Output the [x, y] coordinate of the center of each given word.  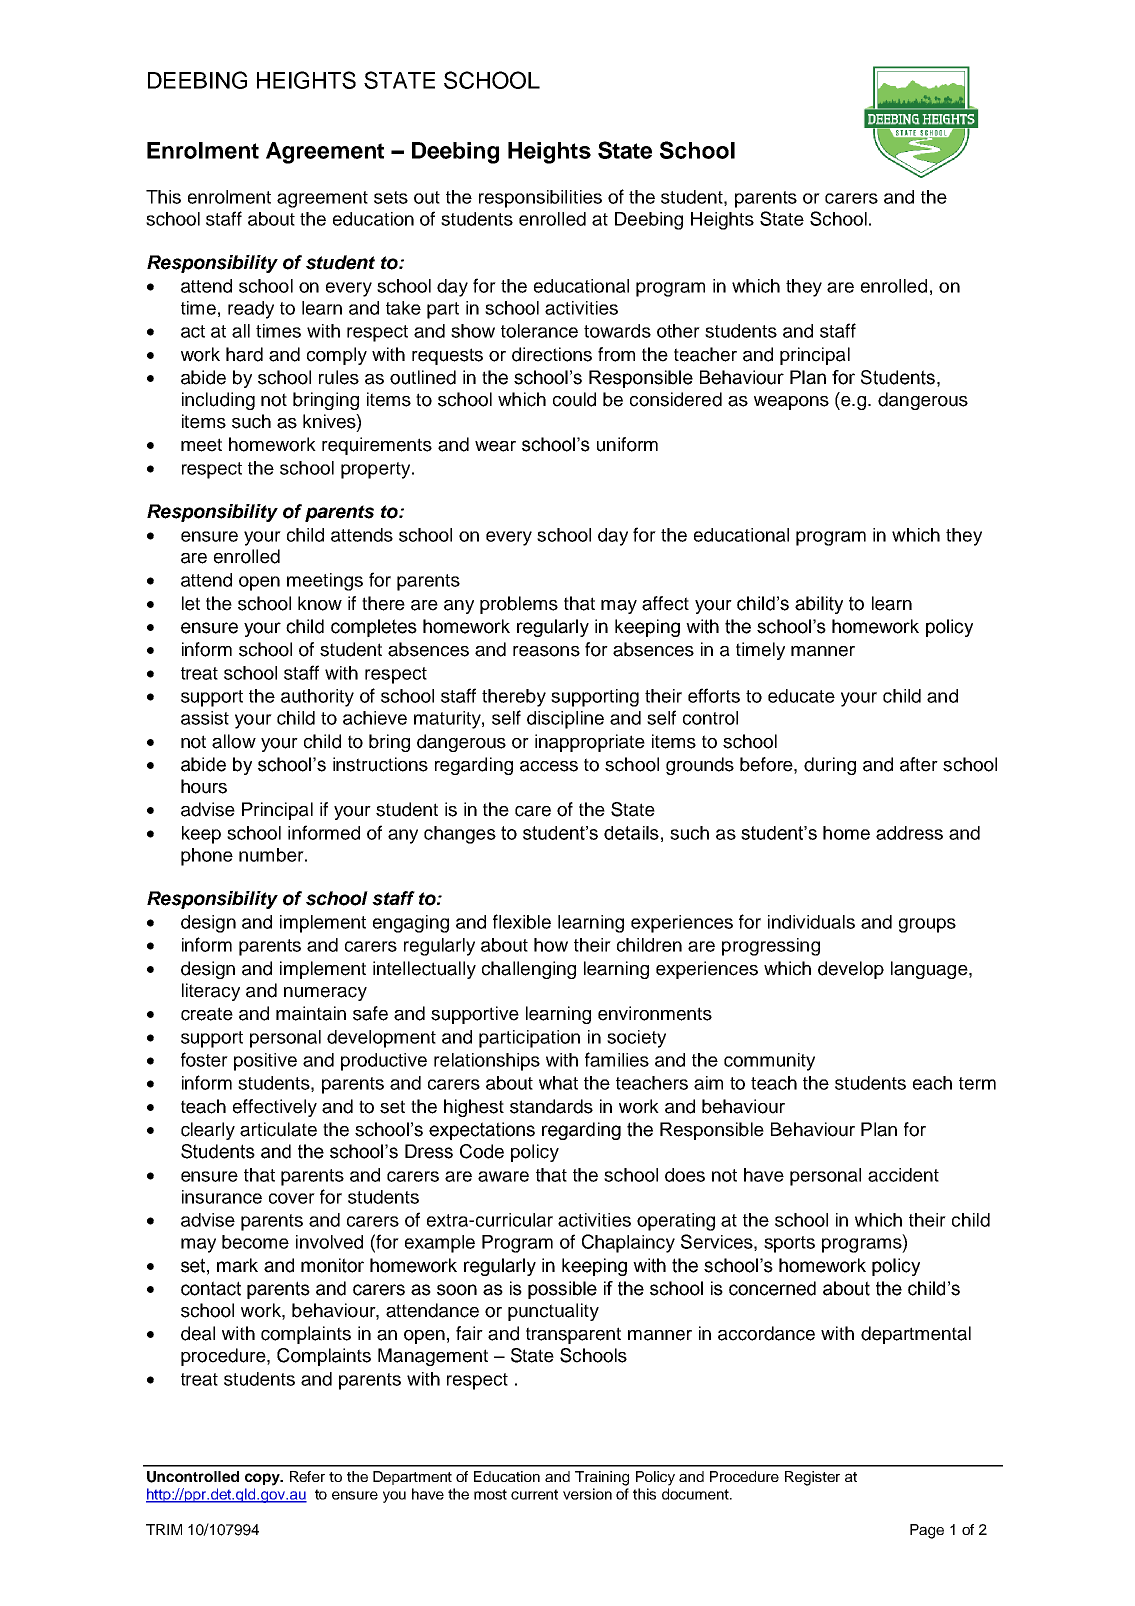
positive [265, 1062]
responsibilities [540, 199]
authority [317, 698]
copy [264, 1479]
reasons [546, 651]
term [977, 1083]
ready [251, 310]
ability [819, 605]
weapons [791, 403]
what [558, 1083]
